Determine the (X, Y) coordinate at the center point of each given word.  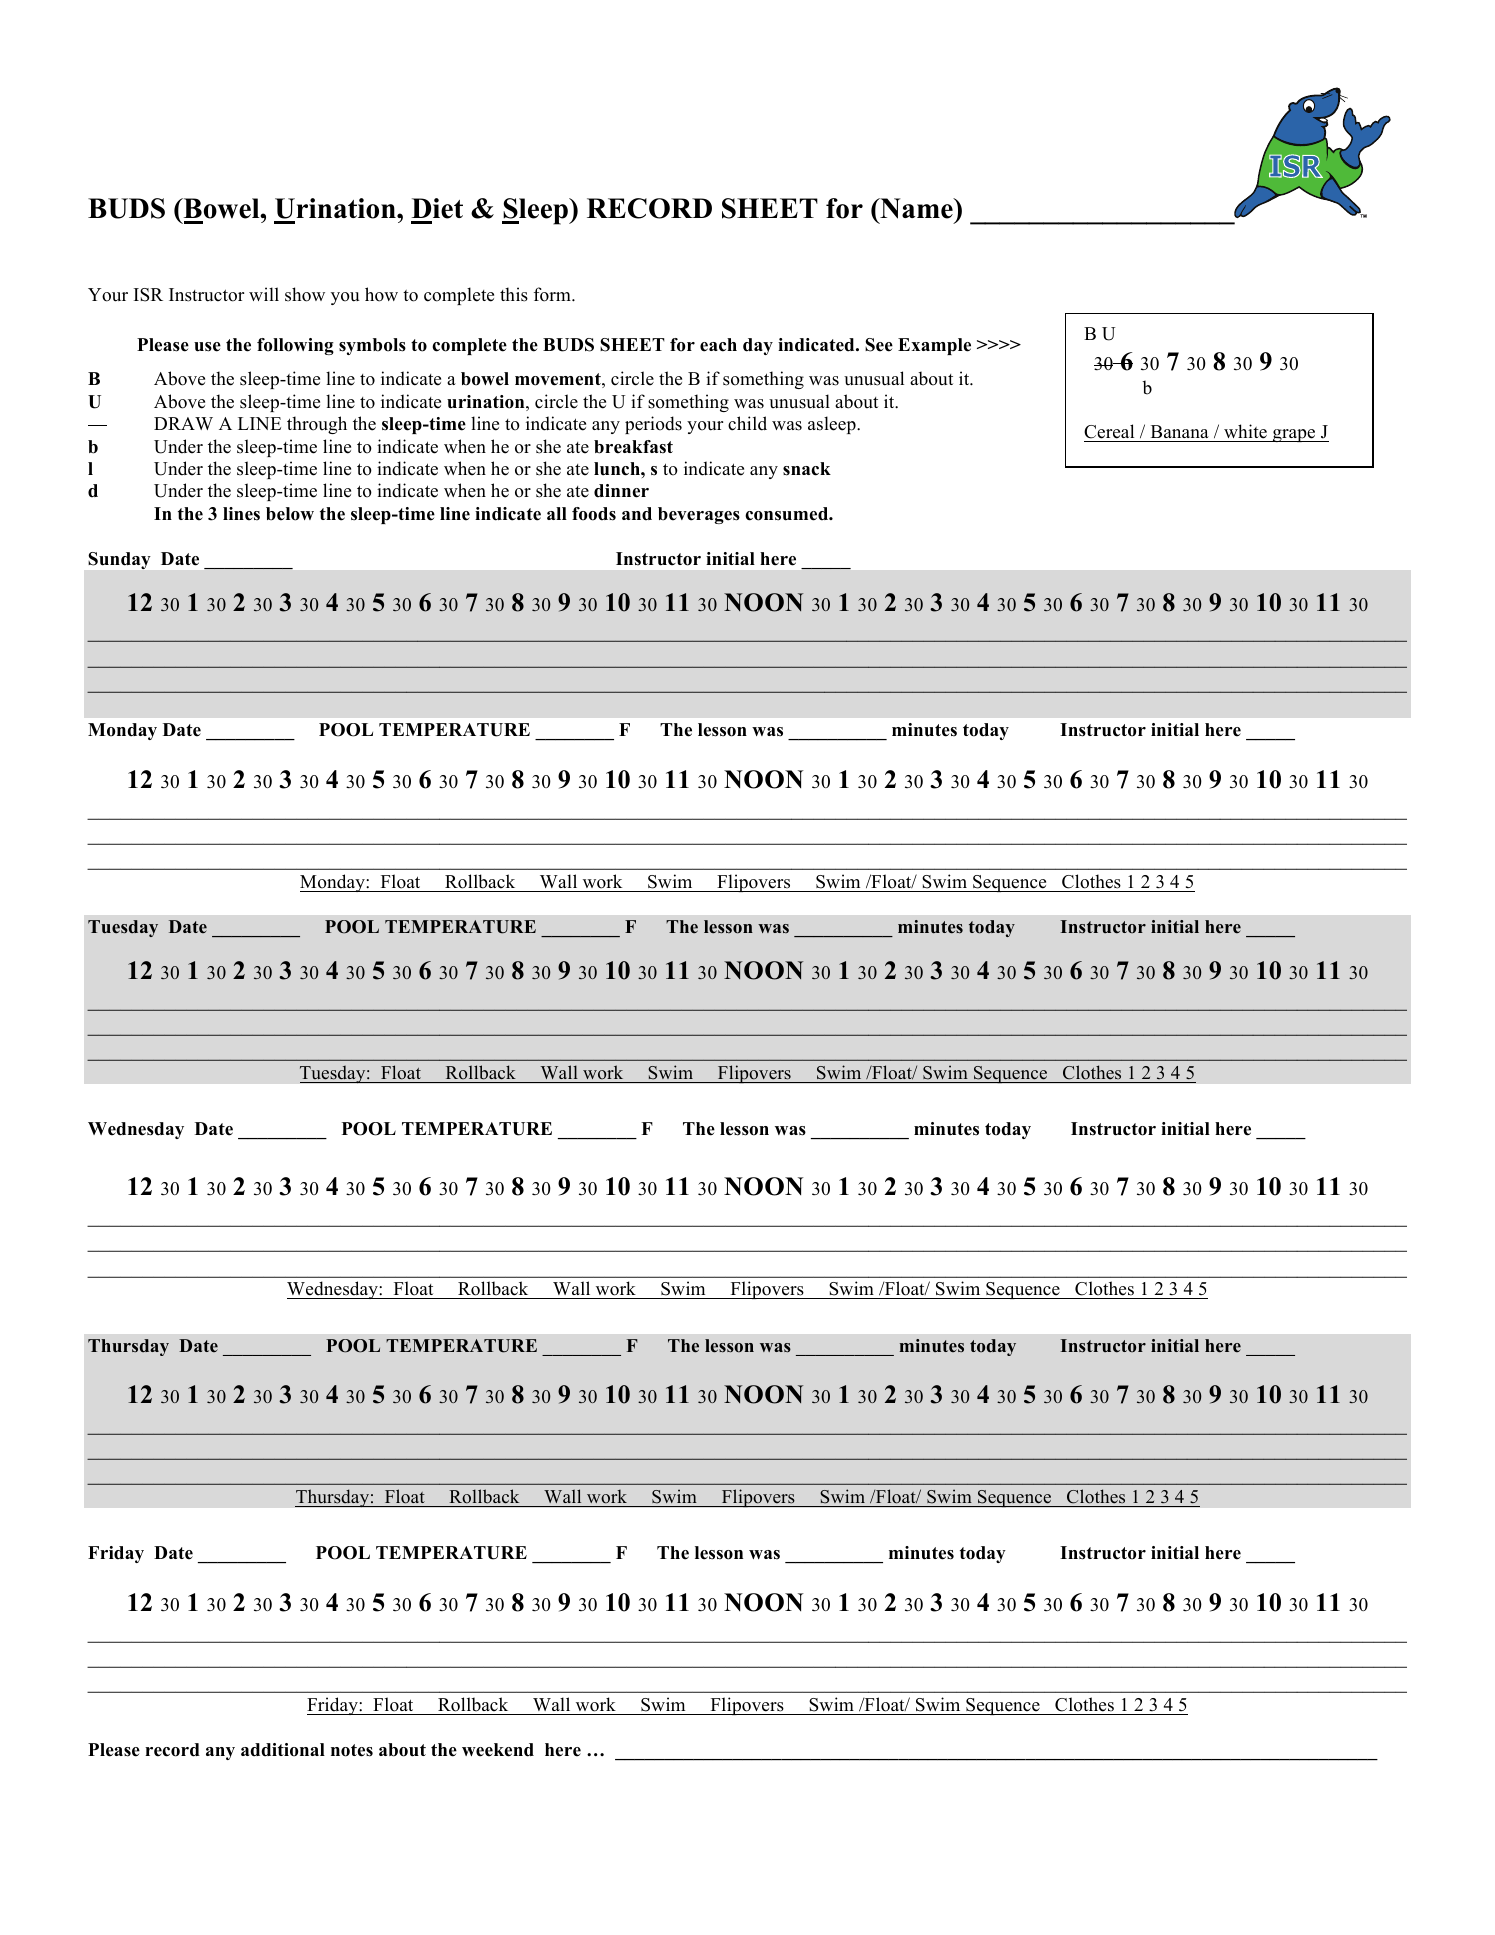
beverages (699, 515)
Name (916, 208)
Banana (1180, 431)
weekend (498, 1750)
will (264, 294)
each (718, 345)
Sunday (119, 560)
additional (283, 1750)
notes (352, 1750)
